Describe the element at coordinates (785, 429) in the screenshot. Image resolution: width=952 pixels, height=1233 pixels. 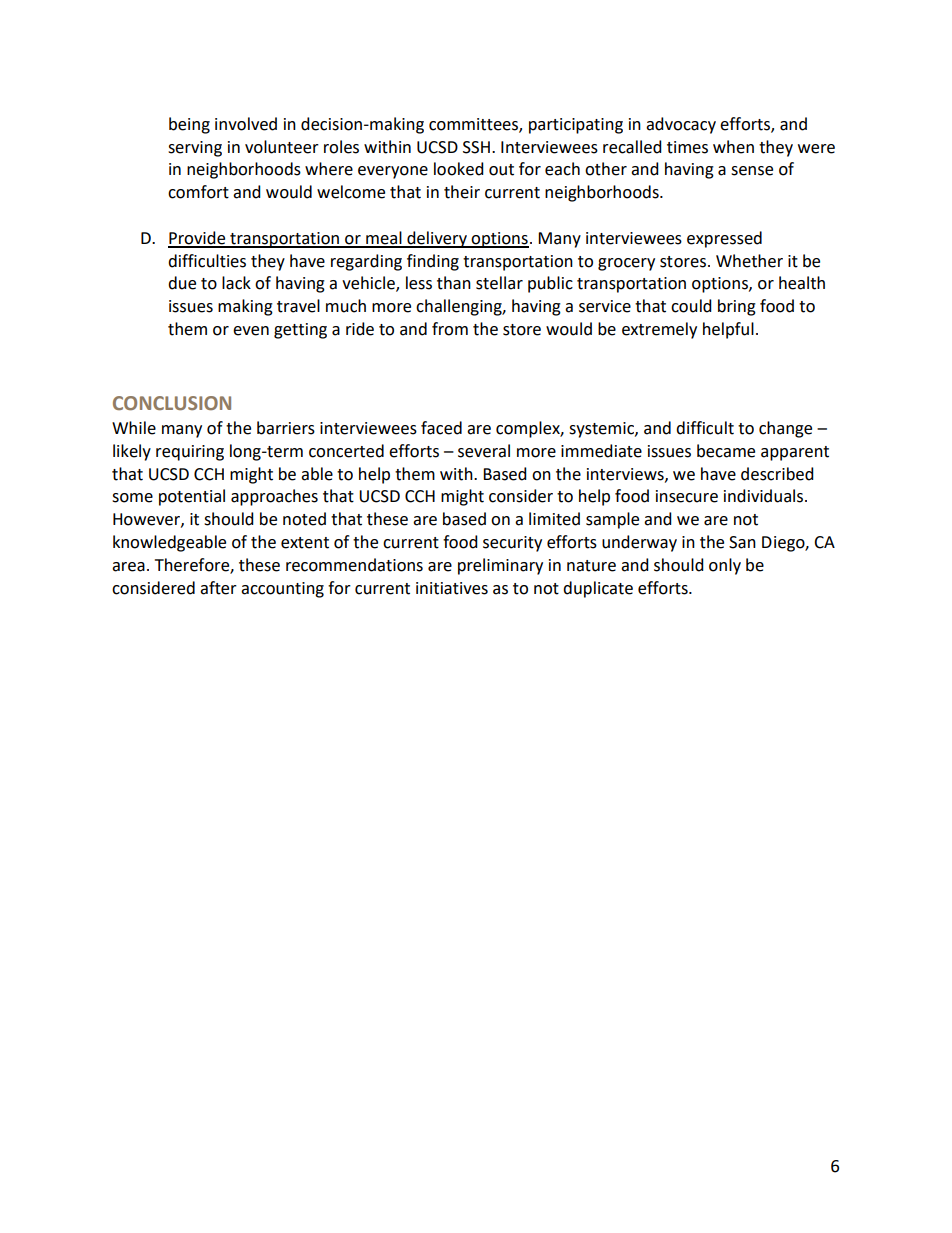
I see `change` at that location.
